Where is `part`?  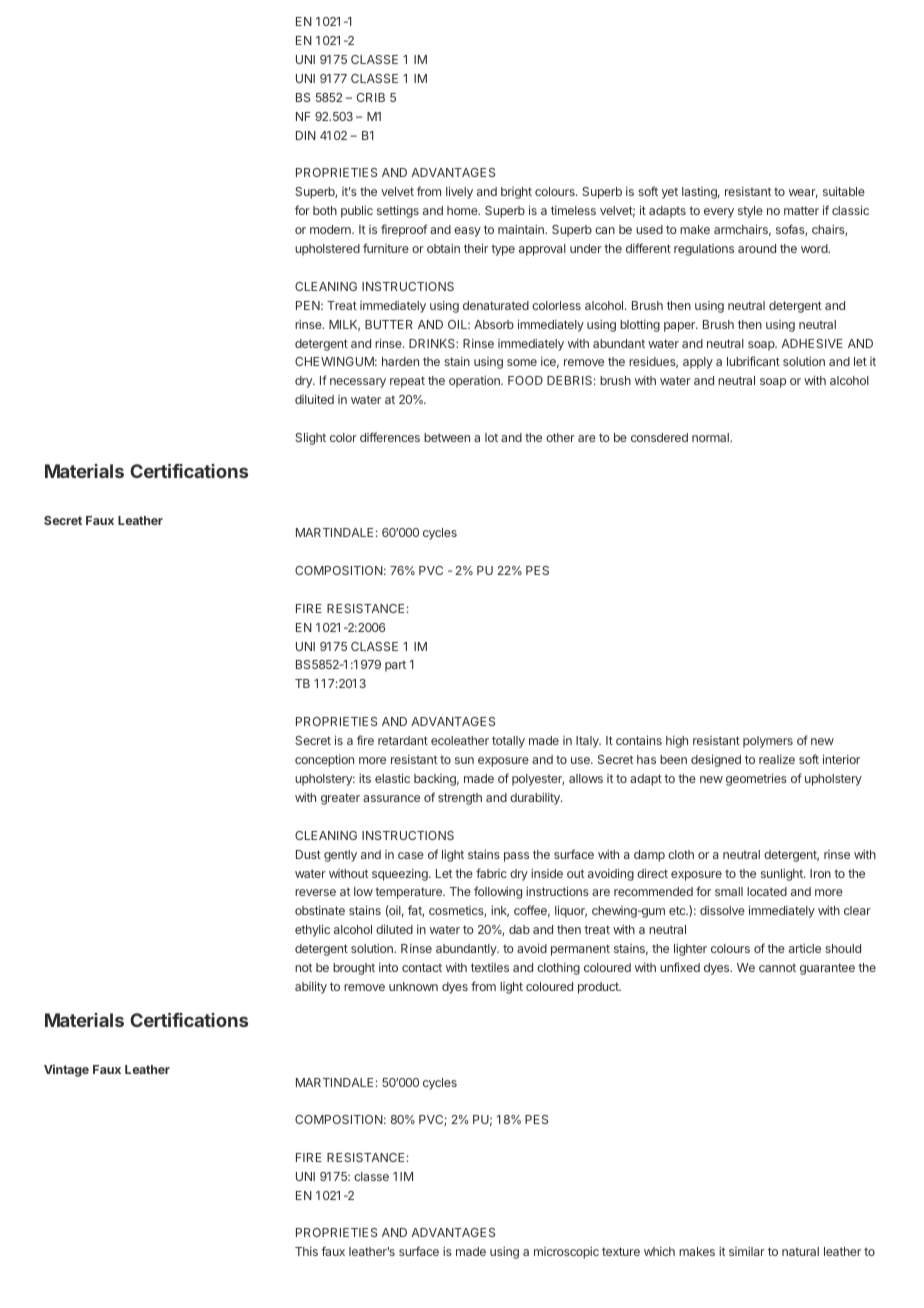
part is located at coordinates (395, 666).
